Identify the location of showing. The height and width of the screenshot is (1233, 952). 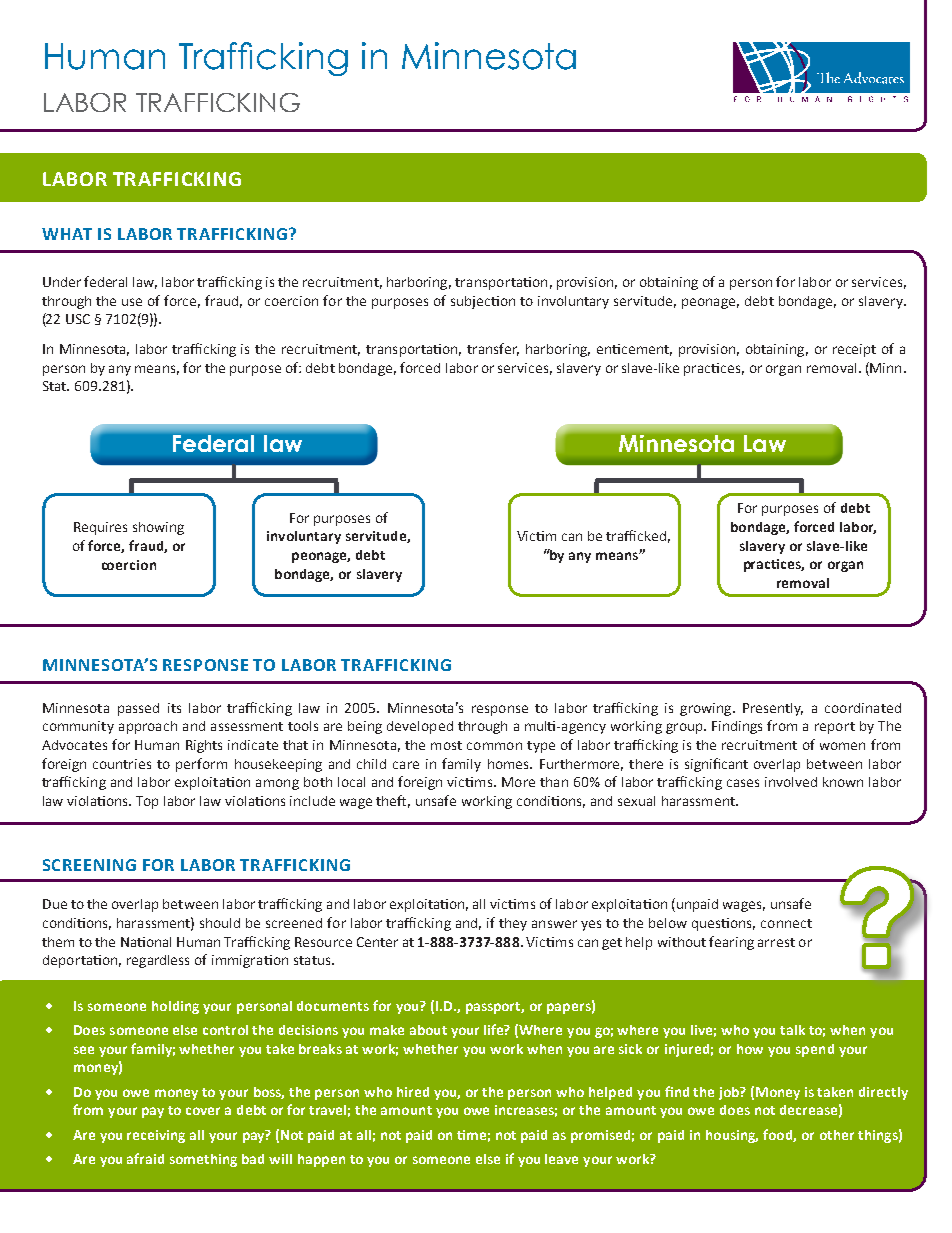
(158, 528).
